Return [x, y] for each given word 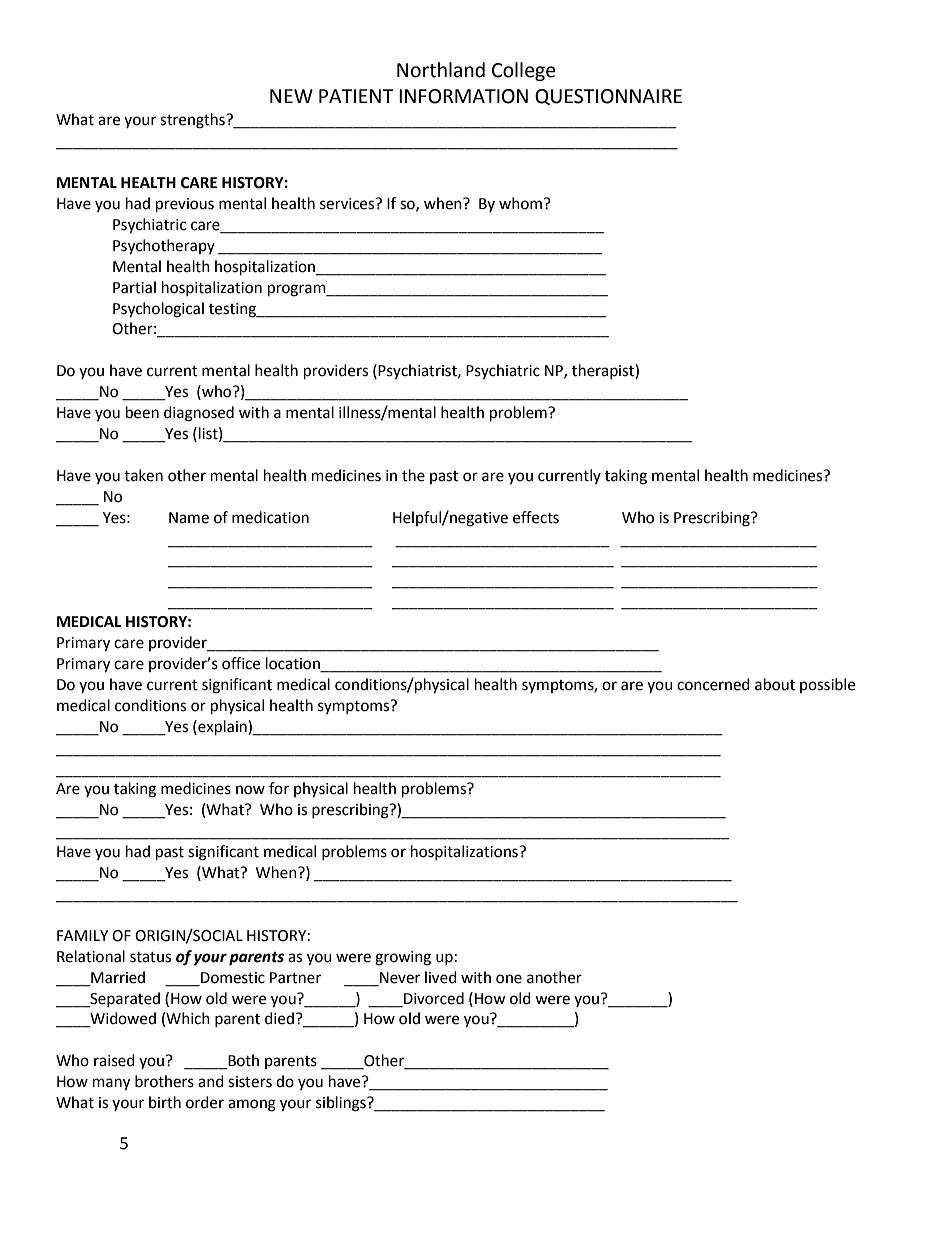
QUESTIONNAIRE [608, 97]
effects [536, 517]
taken [143, 475]
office [241, 663]
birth [165, 1102]
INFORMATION [463, 96]
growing [403, 958]
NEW [291, 96]
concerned [713, 684]
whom [520, 203]
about [775, 684]
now [250, 790]
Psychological [158, 310]
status [150, 957]
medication [270, 517]
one [509, 979]
